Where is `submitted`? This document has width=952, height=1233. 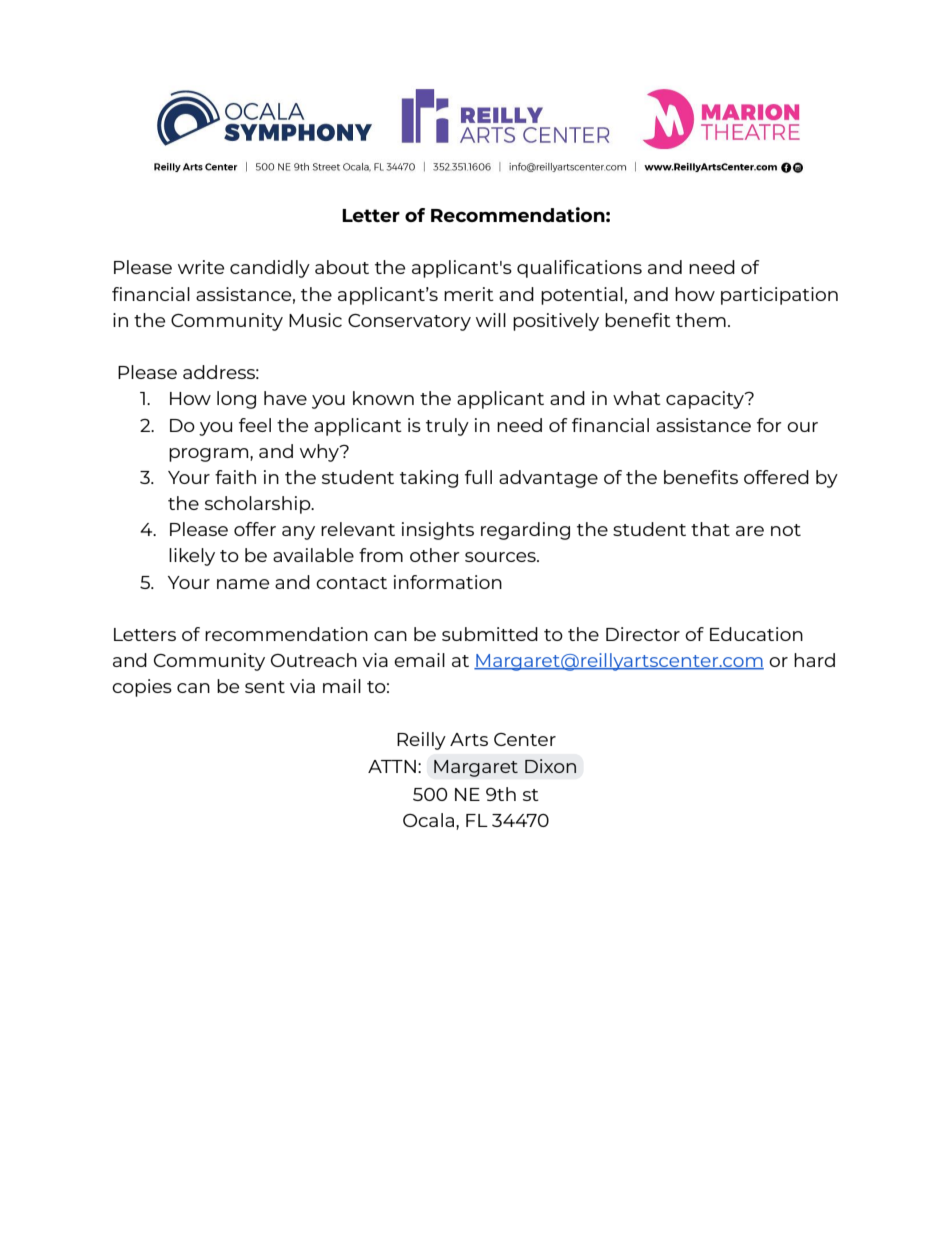
submitted is located at coordinates (490, 634).
